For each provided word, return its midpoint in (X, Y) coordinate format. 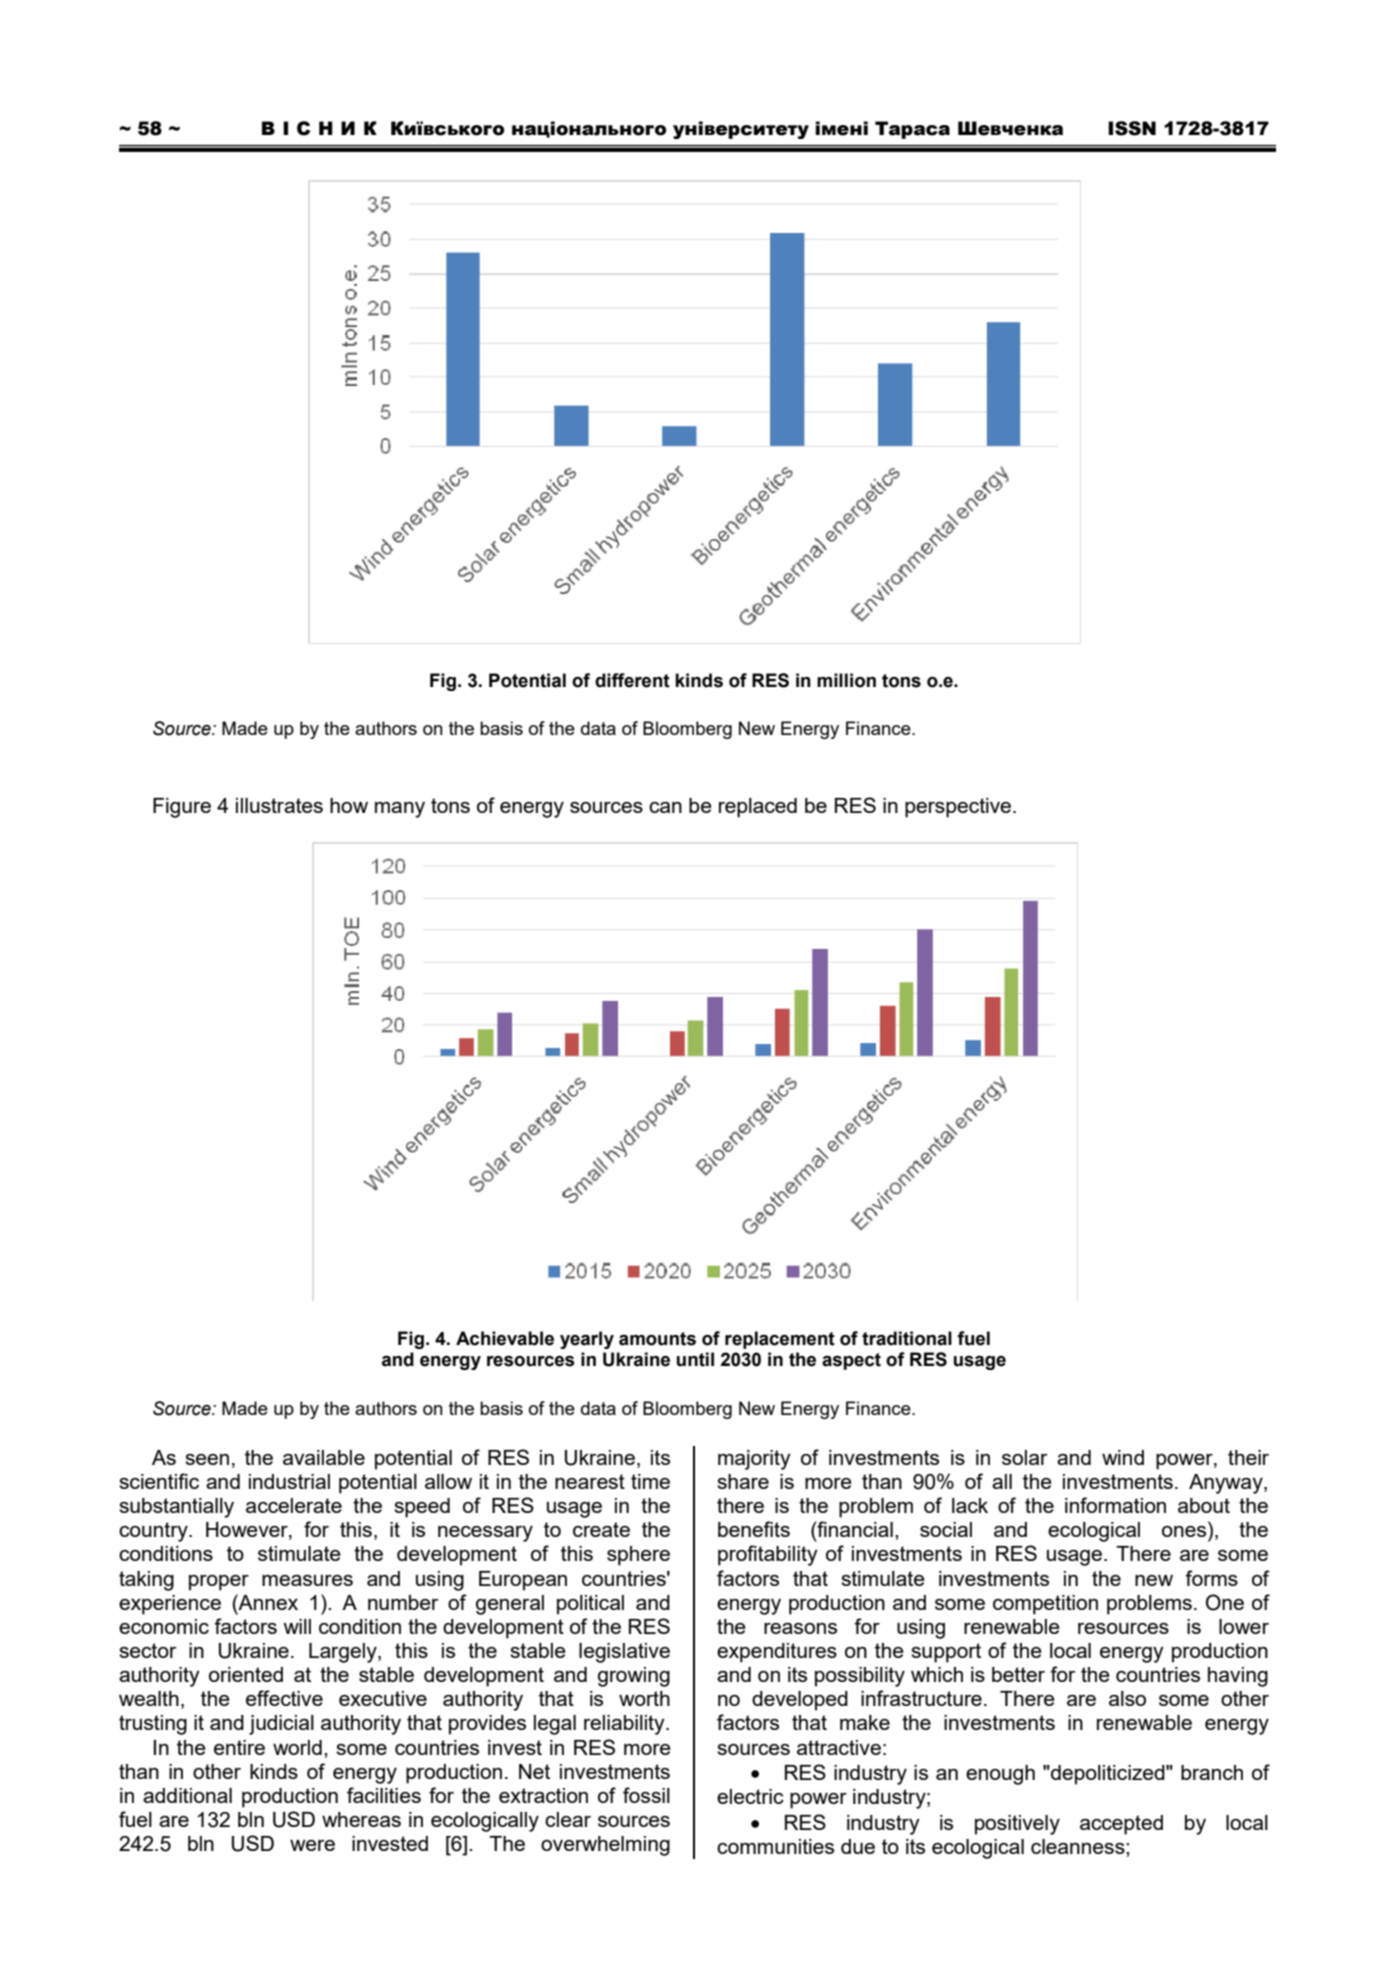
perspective (959, 808)
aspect (851, 1361)
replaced (758, 808)
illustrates (279, 805)
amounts (657, 1339)
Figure (182, 808)
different (632, 680)
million (846, 680)
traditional (907, 1338)
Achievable (505, 1338)
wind (1123, 1457)
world (297, 1747)
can (665, 807)
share (743, 1481)
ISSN (1132, 128)
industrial (289, 1481)
